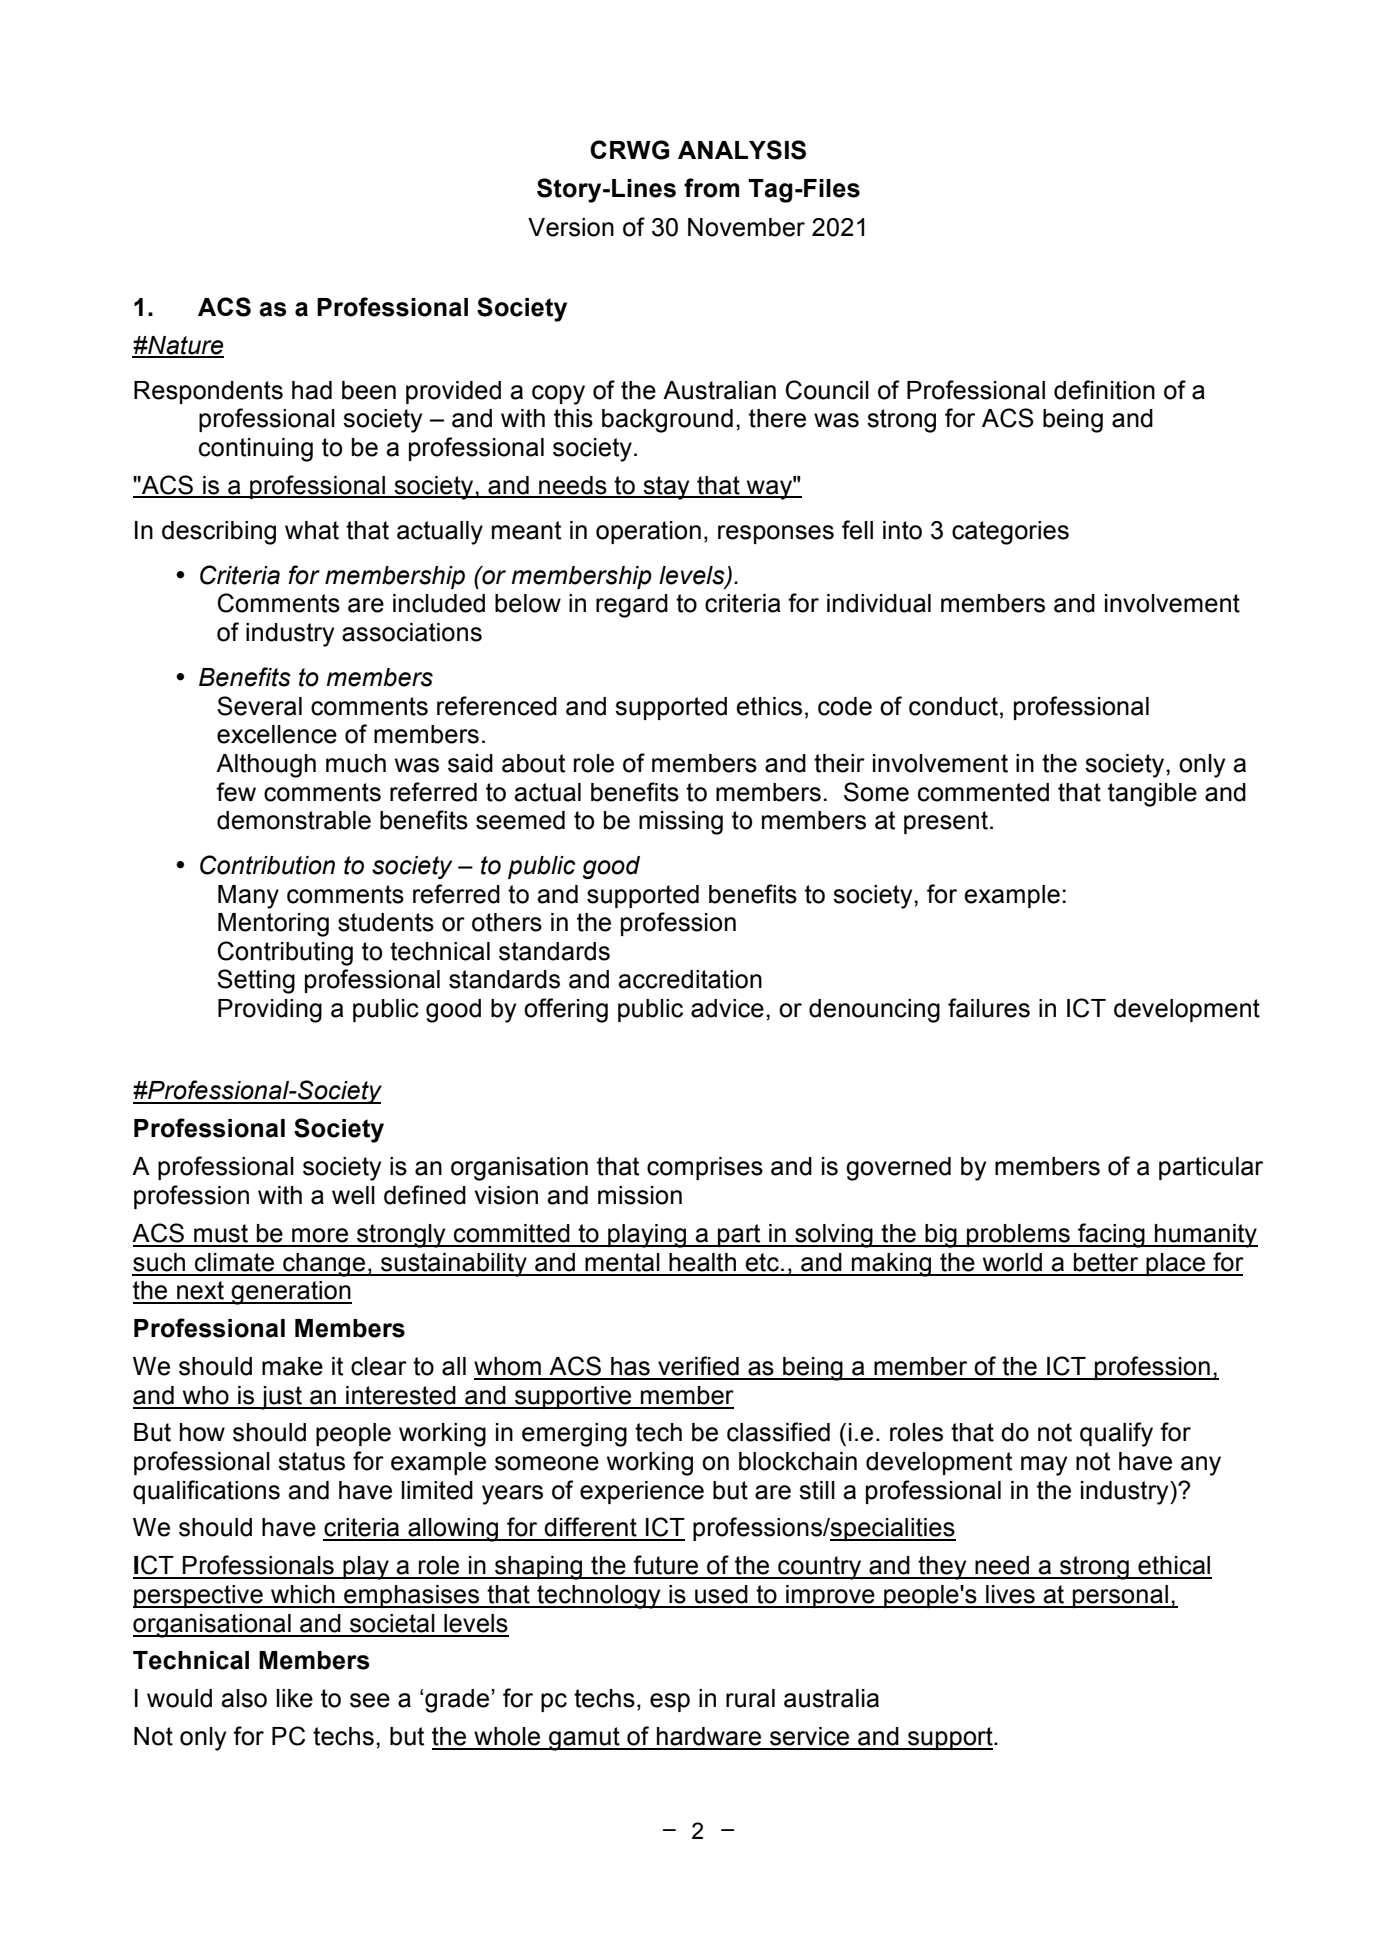  What do you see at coordinates (1104, 390) in the screenshot?
I see `definition` at bounding box center [1104, 390].
